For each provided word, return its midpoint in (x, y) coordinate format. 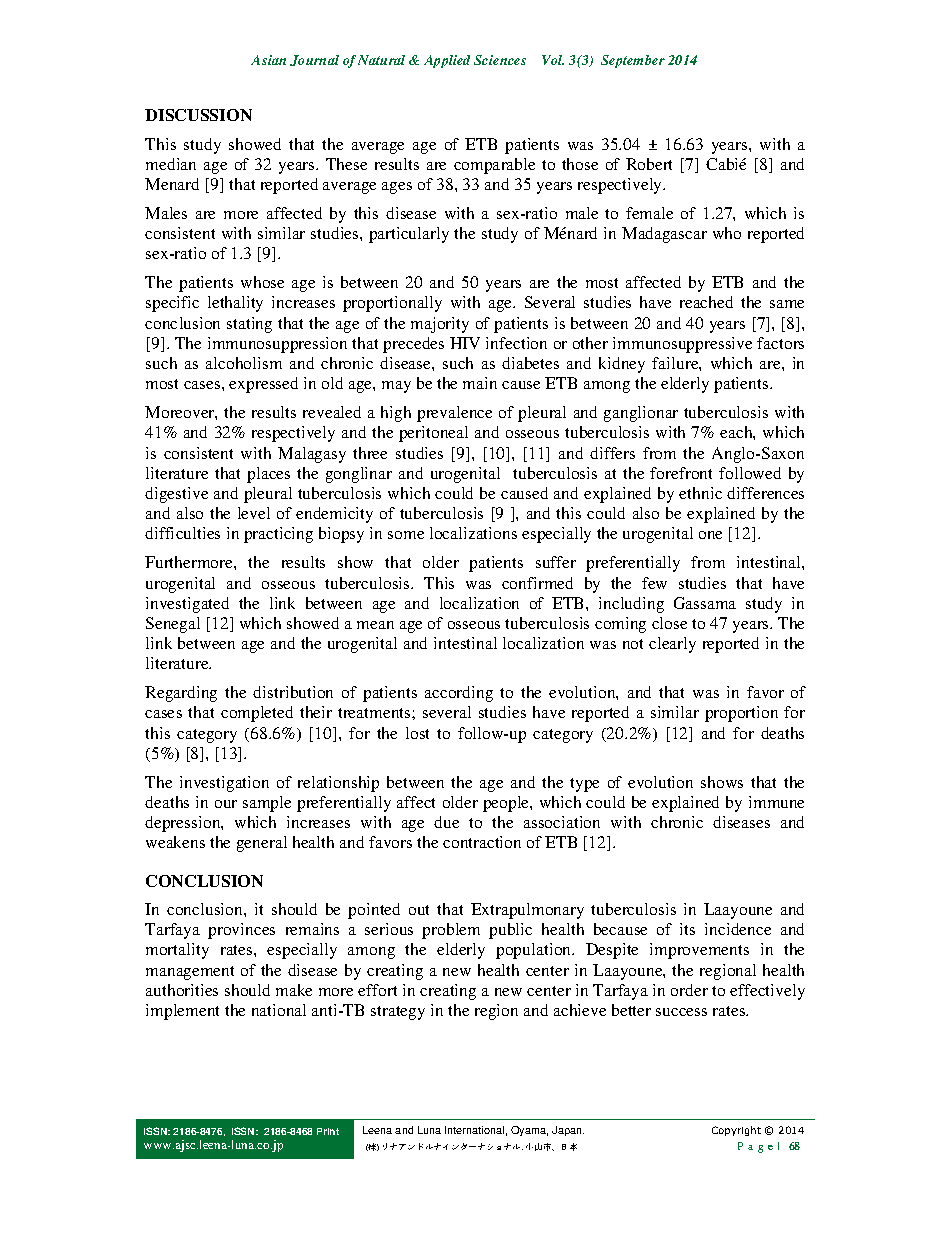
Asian (268, 60)
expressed (263, 385)
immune (776, 802)
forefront (681, 473)
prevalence (454, 414)
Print (328, 1131)
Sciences (500, 60)
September (633, 61)
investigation (224, 784)
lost (417, 733)
